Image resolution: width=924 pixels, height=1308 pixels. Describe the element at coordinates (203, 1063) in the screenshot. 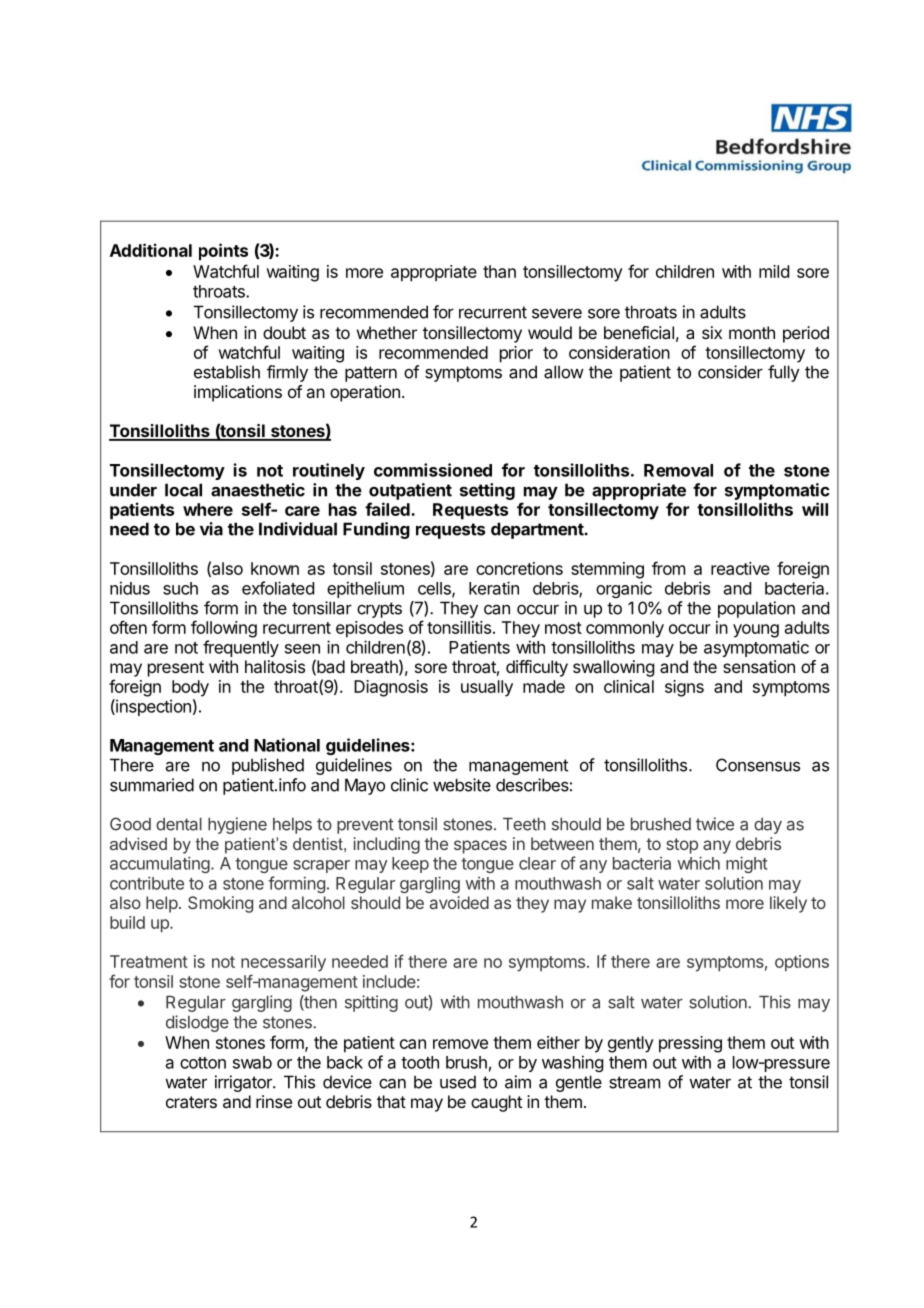

I see `cotton` at that location.
